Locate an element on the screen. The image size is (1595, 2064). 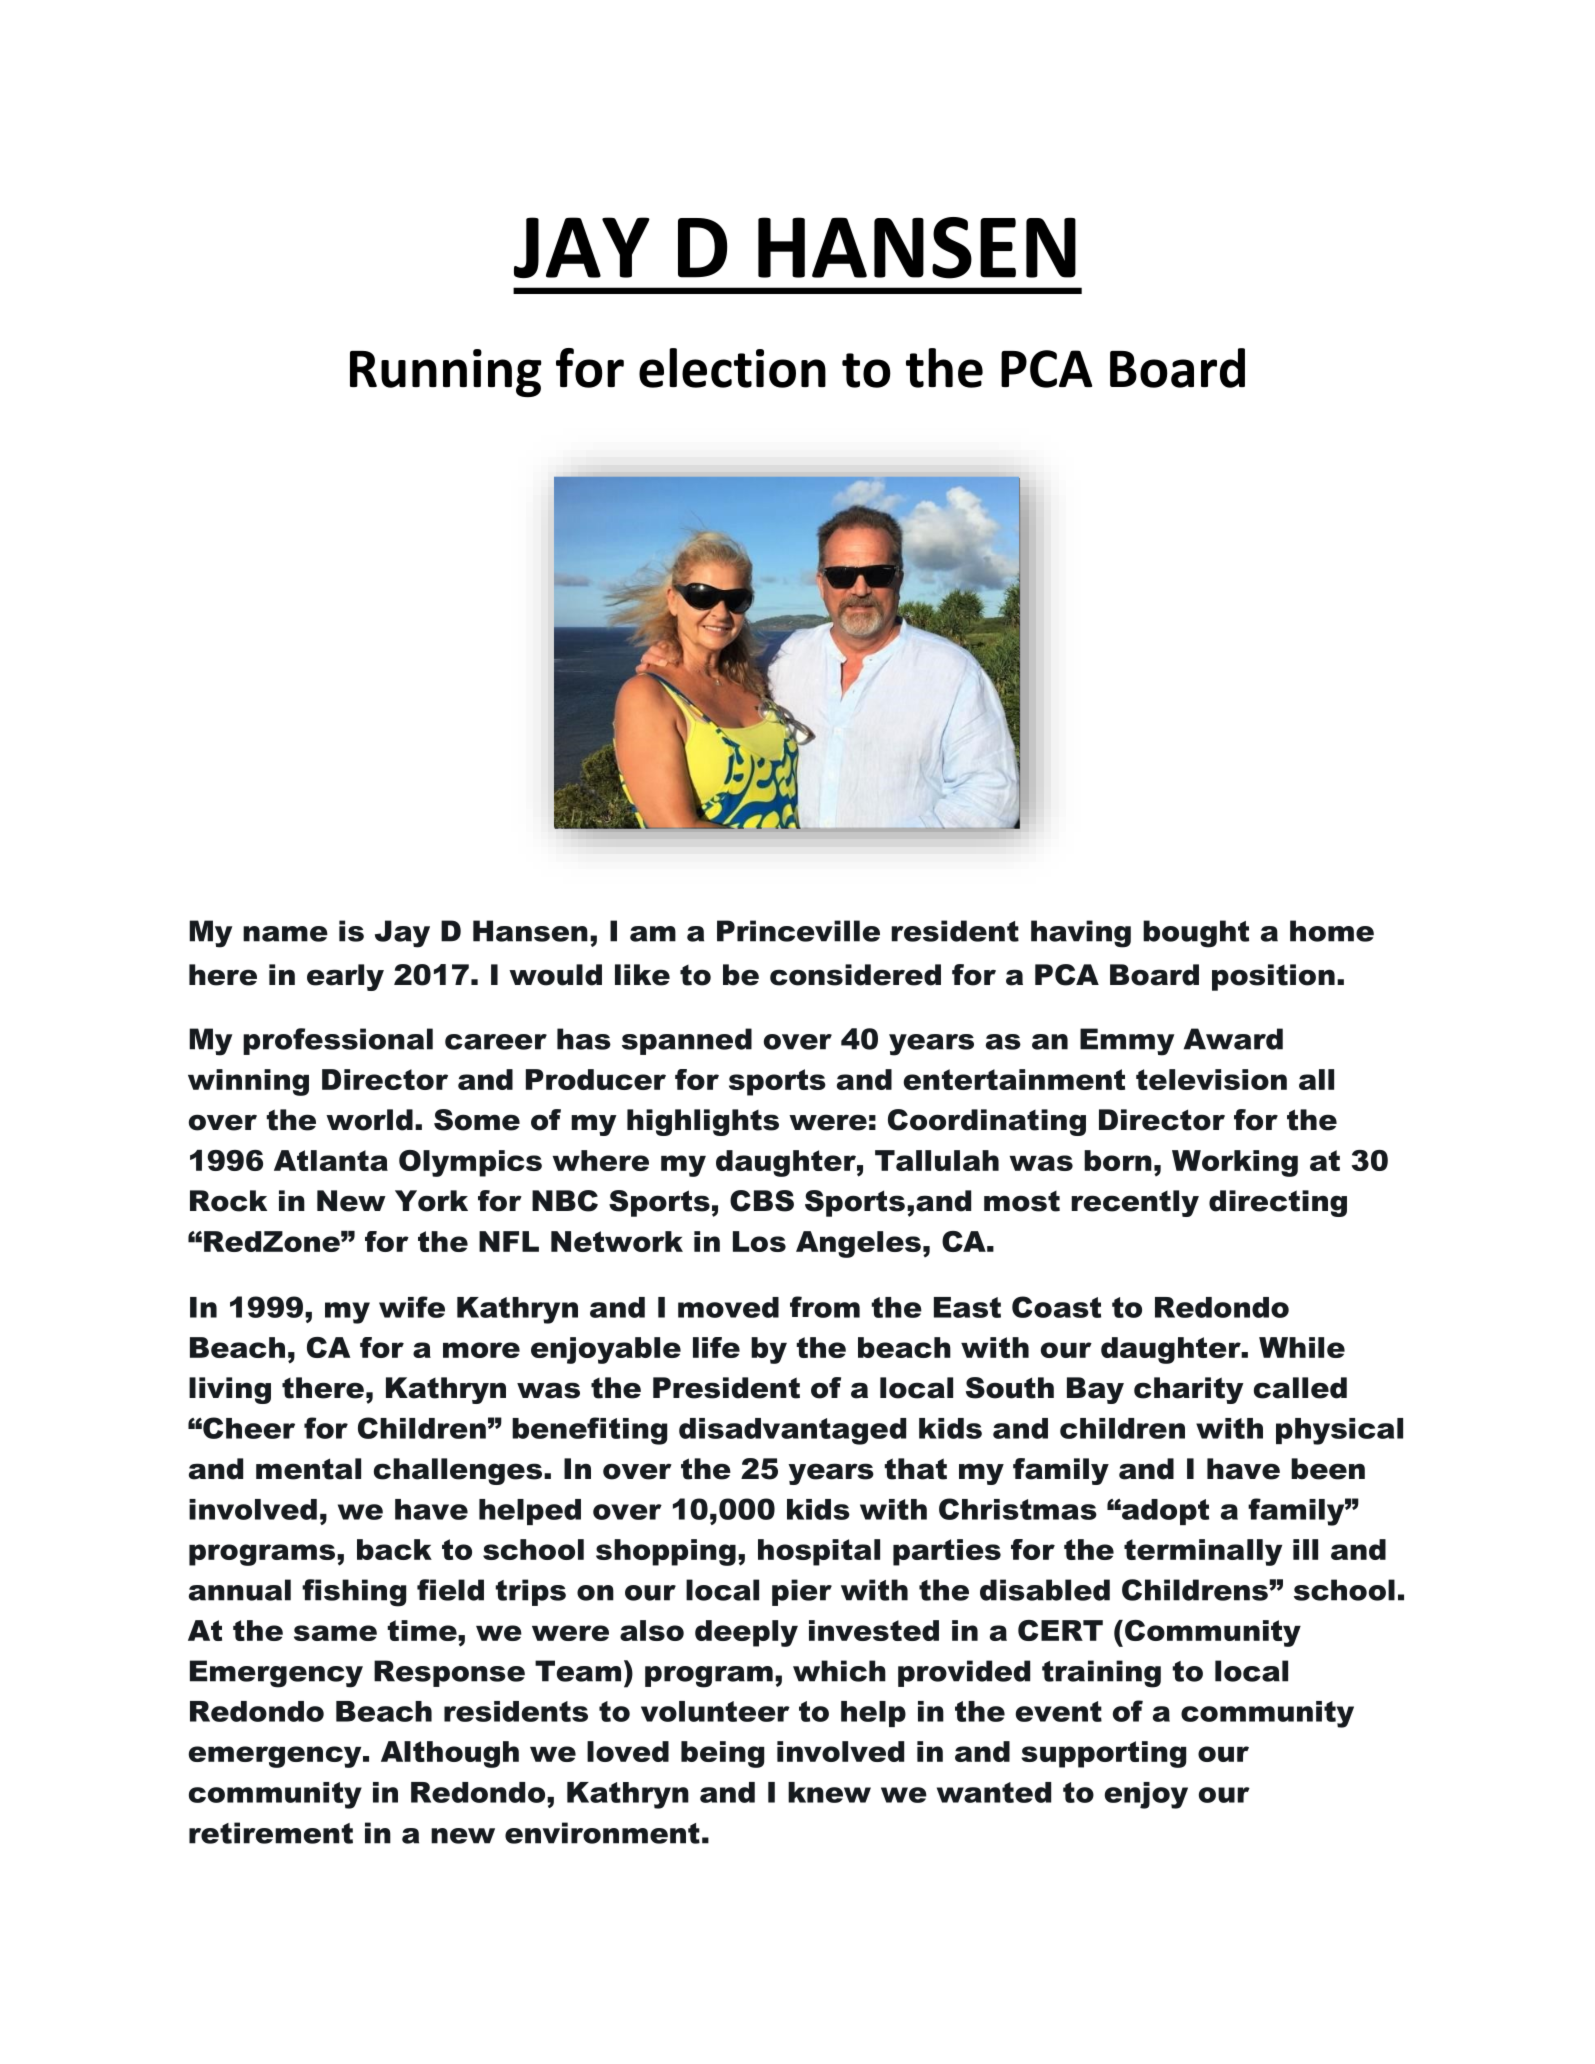
Although is located at coordinates (450, 1754).
